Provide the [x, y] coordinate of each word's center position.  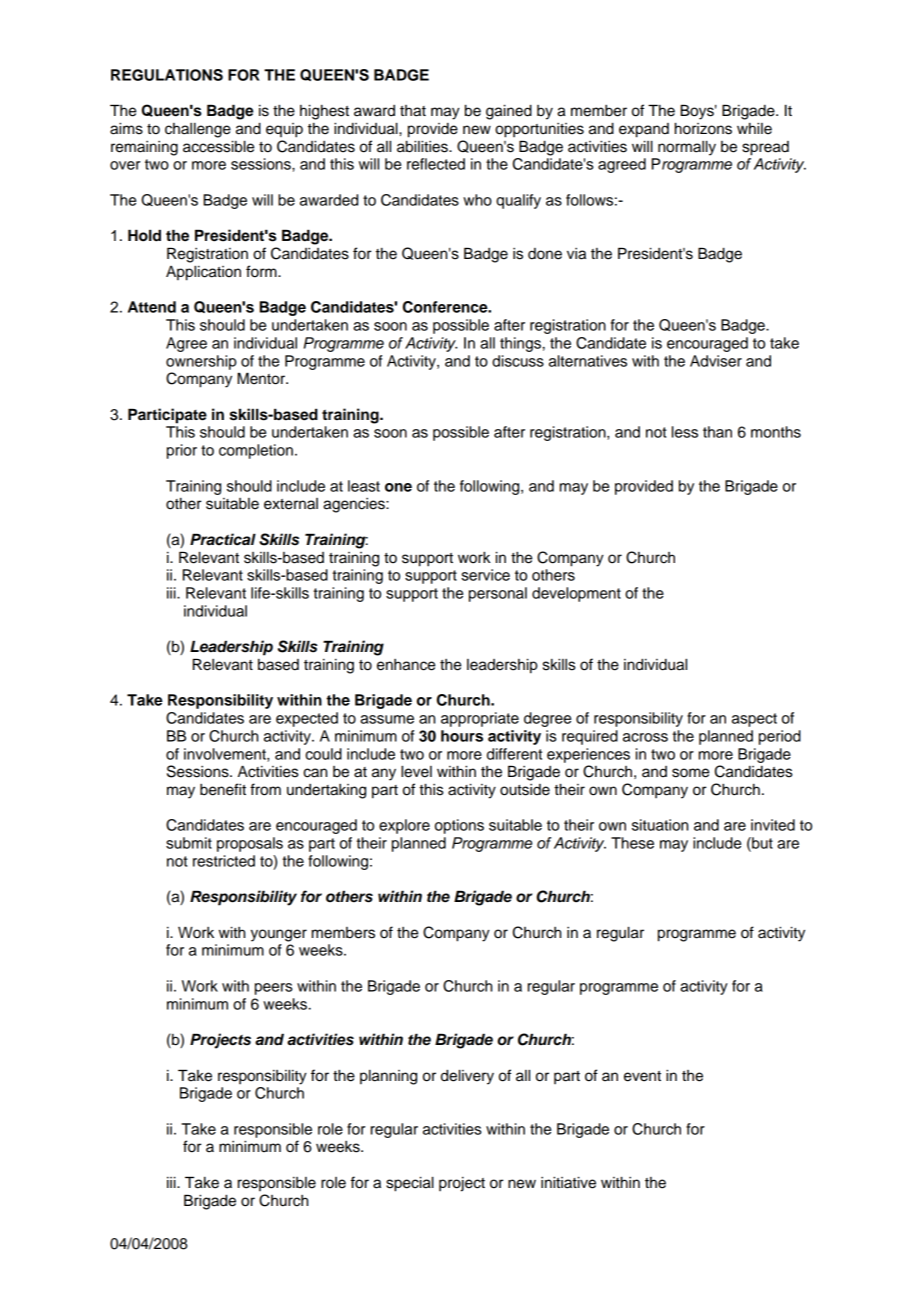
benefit [223, 789]
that [413, 111]
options [459, 826]
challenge [198, 130]
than [717, 432]
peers [274, 989]
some [690, 773]
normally [687, 148]
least [364, 486]
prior [182, 451]
